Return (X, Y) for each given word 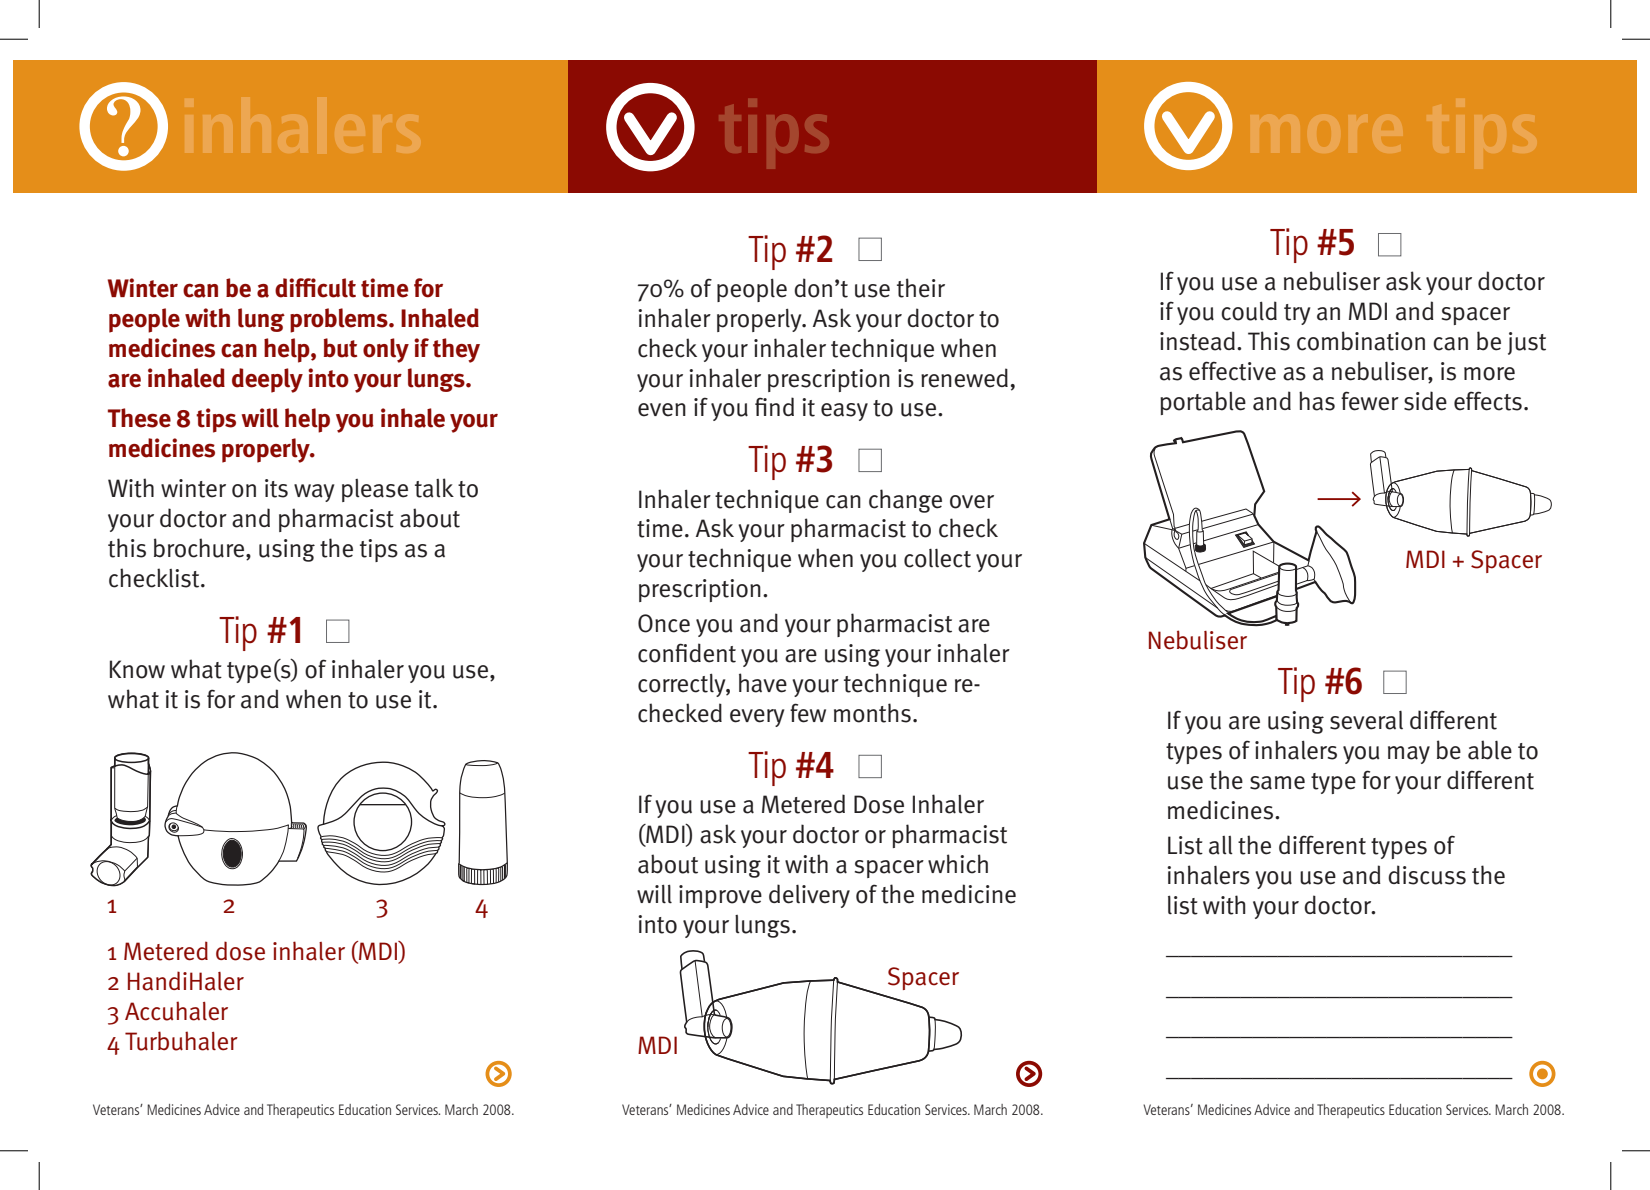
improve (720, 896)
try (1297, 314)
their (921, 288)
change (905, 501)
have (763, 683)
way (314, 493)
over (972, 502)
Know (137, 669)
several (1366, 720)
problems (340, 320)
